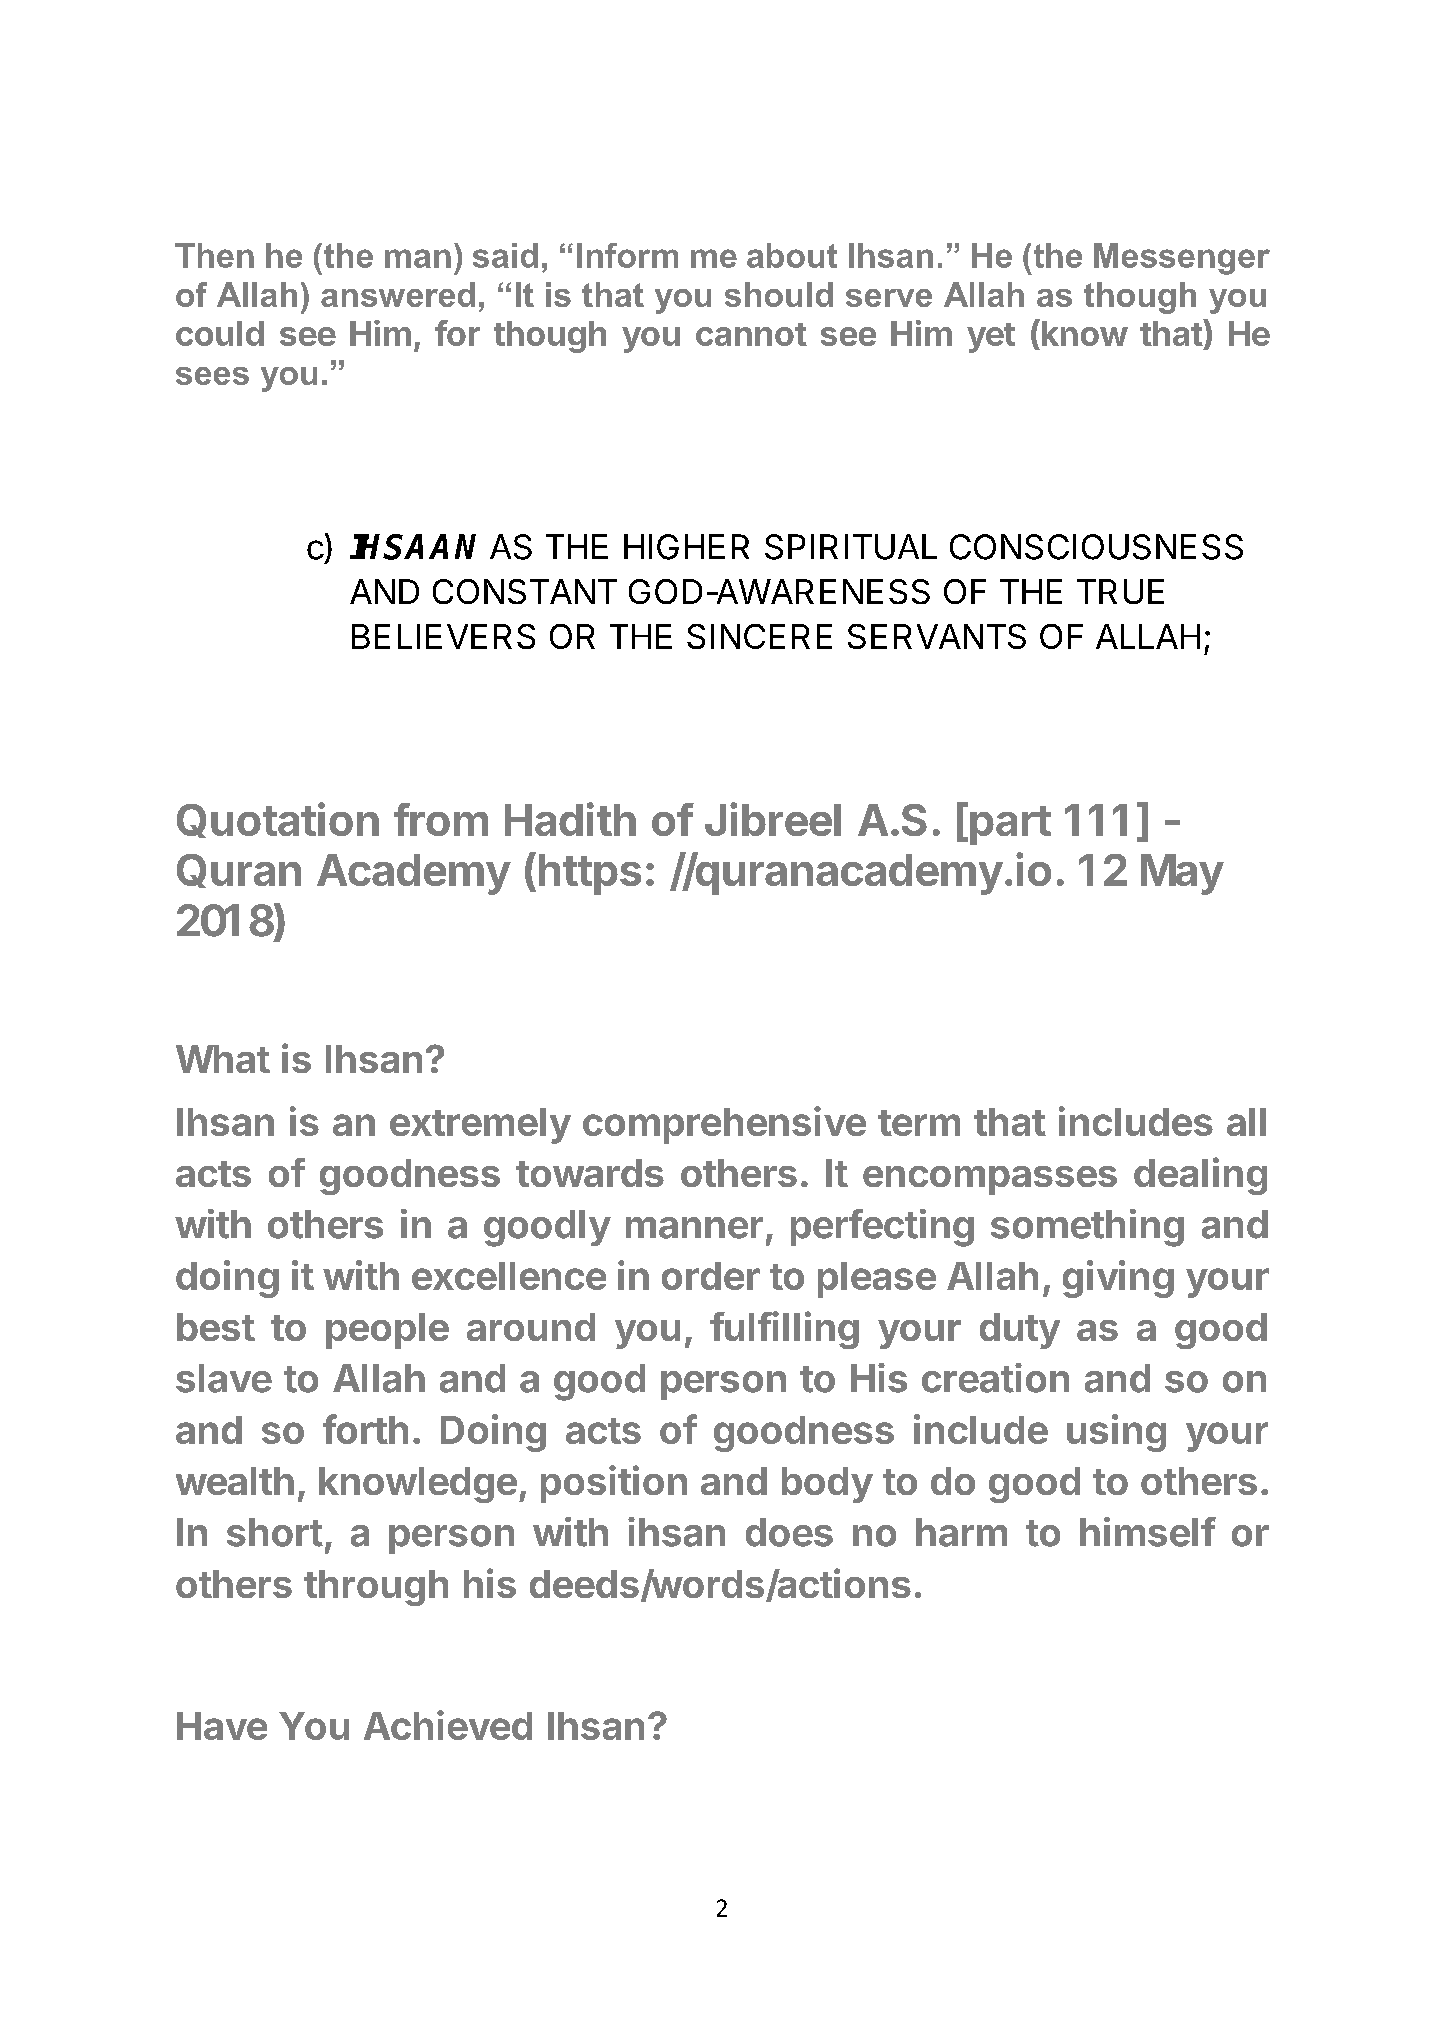 The width and height of the screenshot is (1444, 2042). What do you see at coordinates (1182, 874) in the screenshot?
I see `May` at bounding box center [1182, 874].
